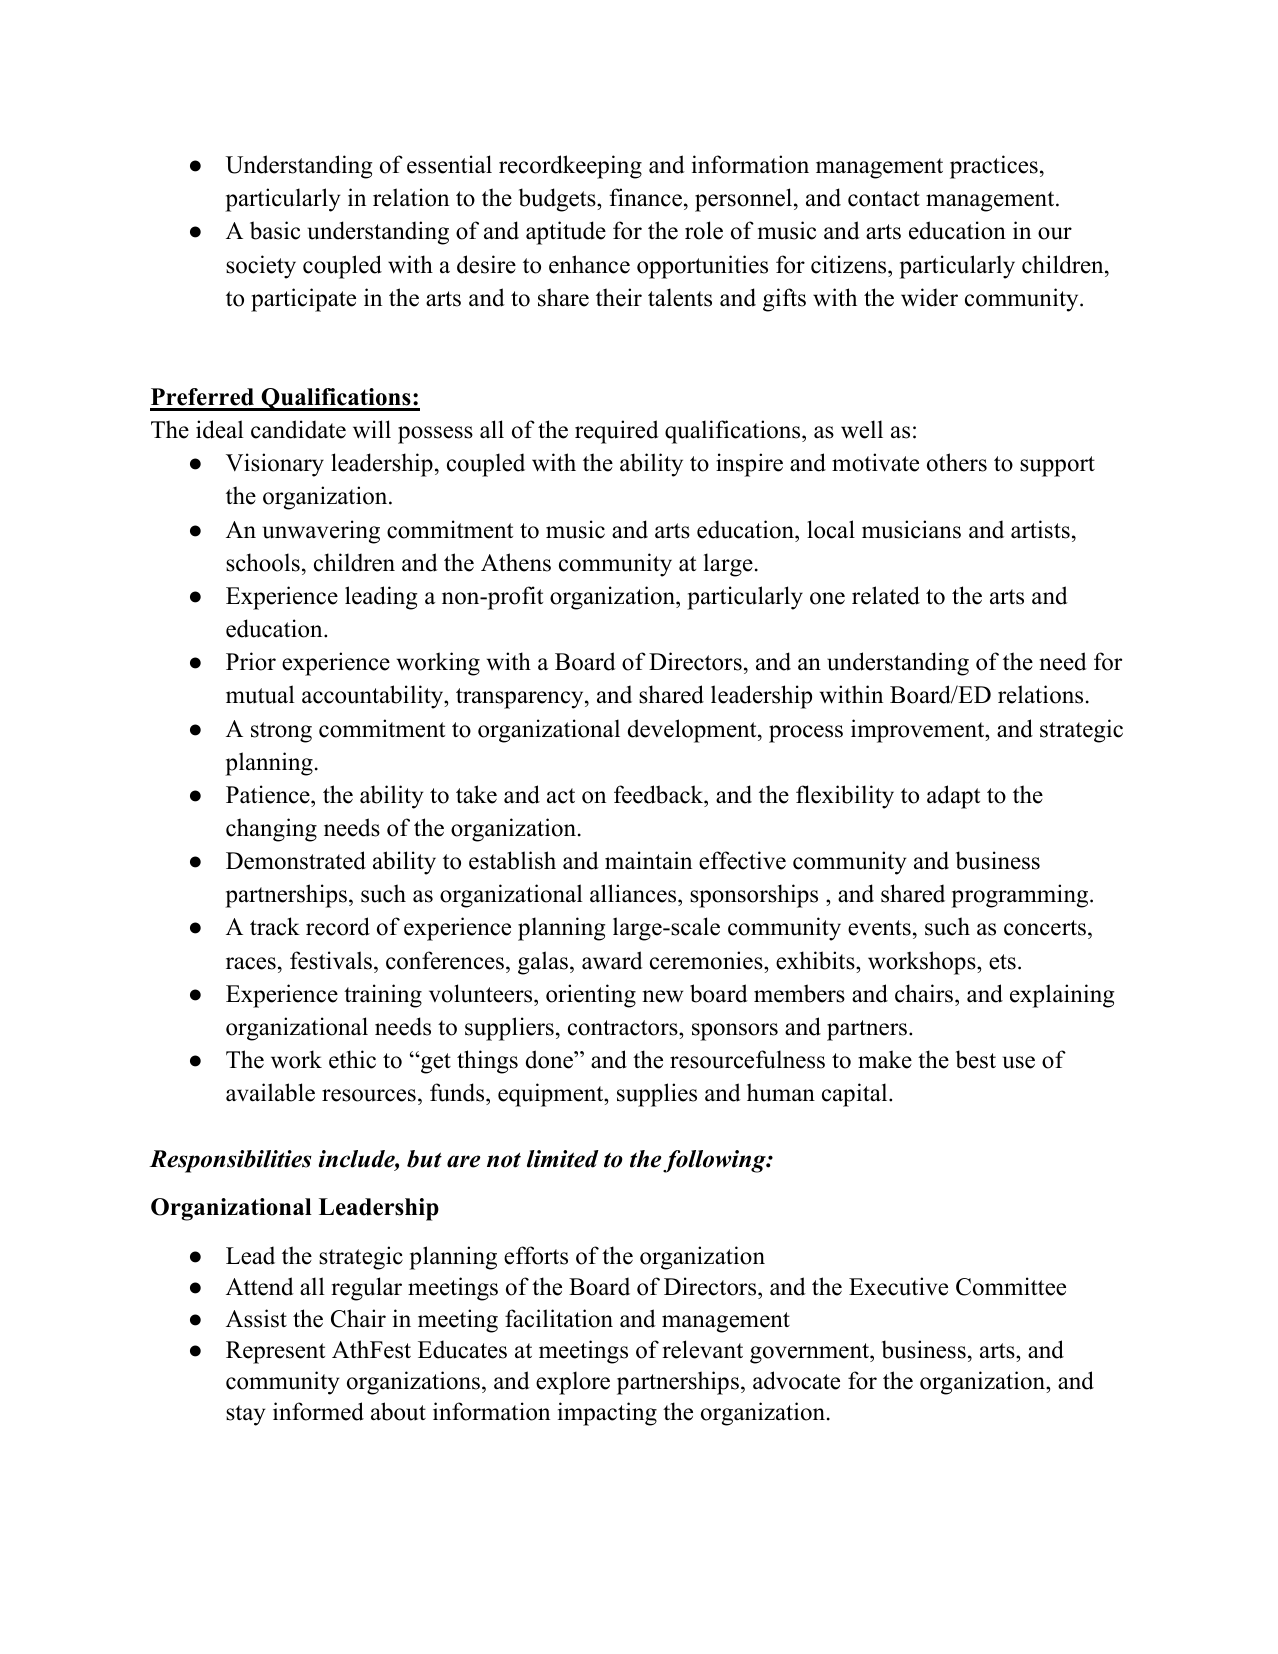 The height and width of the screenshot is (1654, 1278). Describe the element at coordinates (953, 797) in the screenshot. I see `adapt` at that location.
